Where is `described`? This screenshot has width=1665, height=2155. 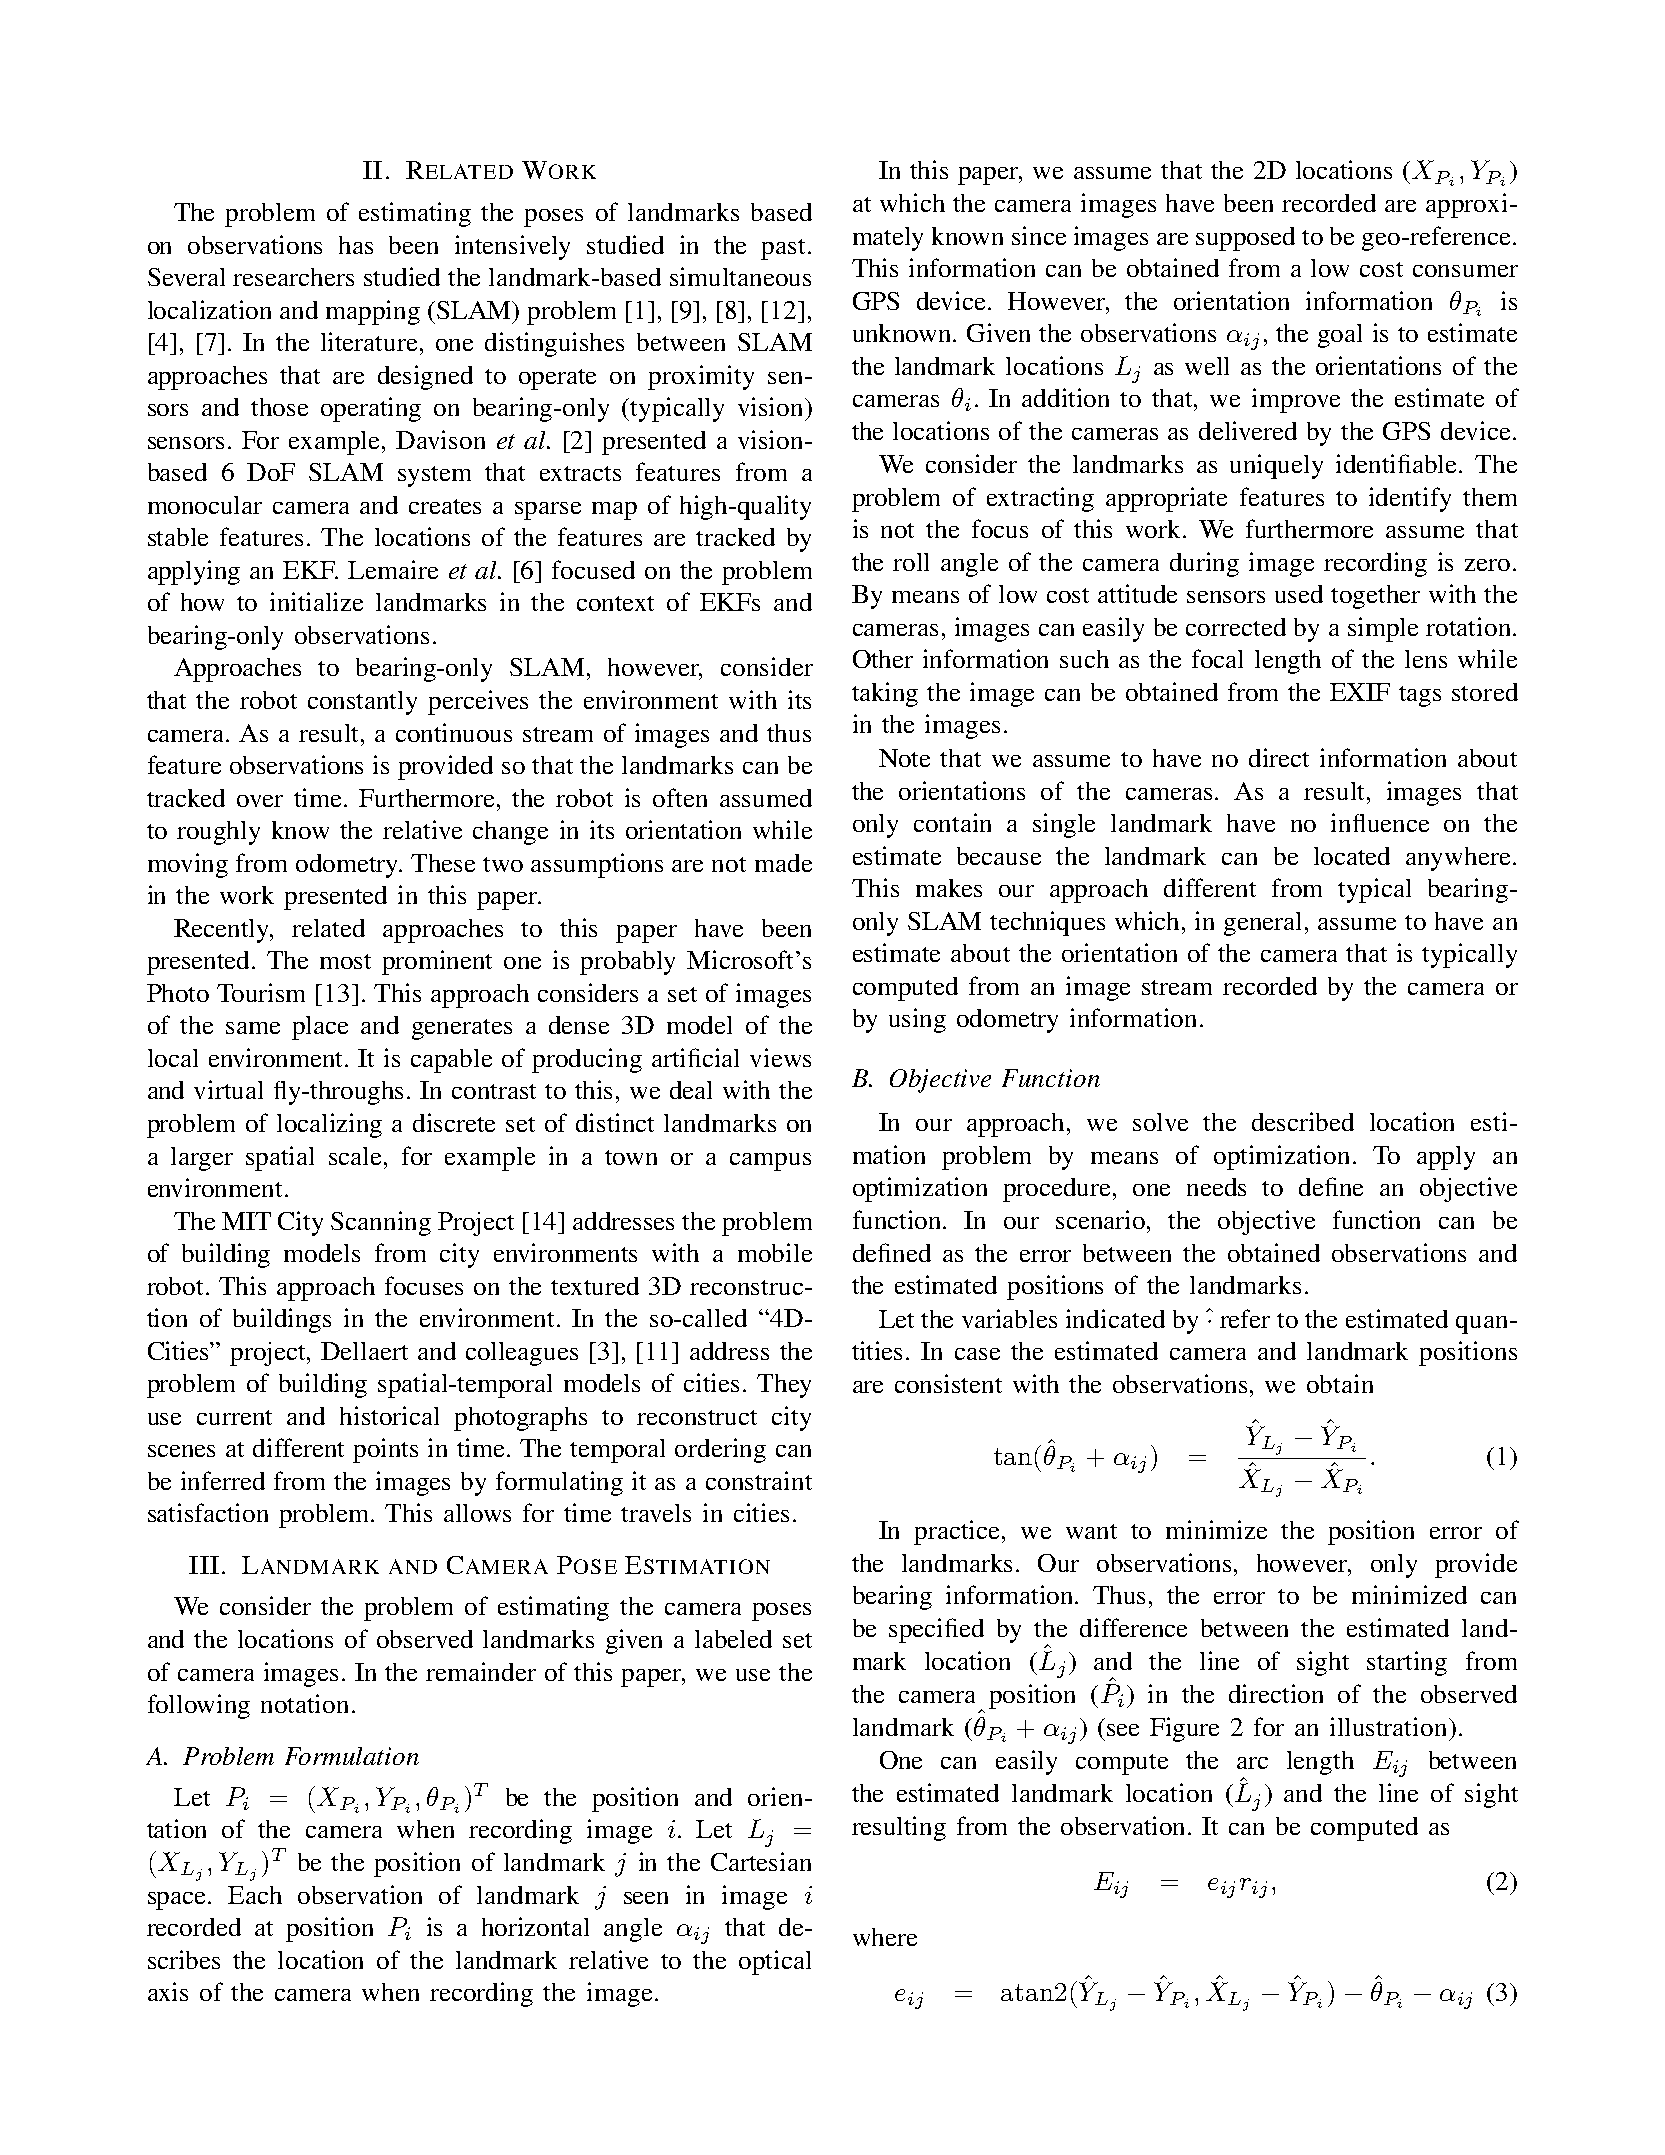
described is located at coordinates (1303, 1121).
